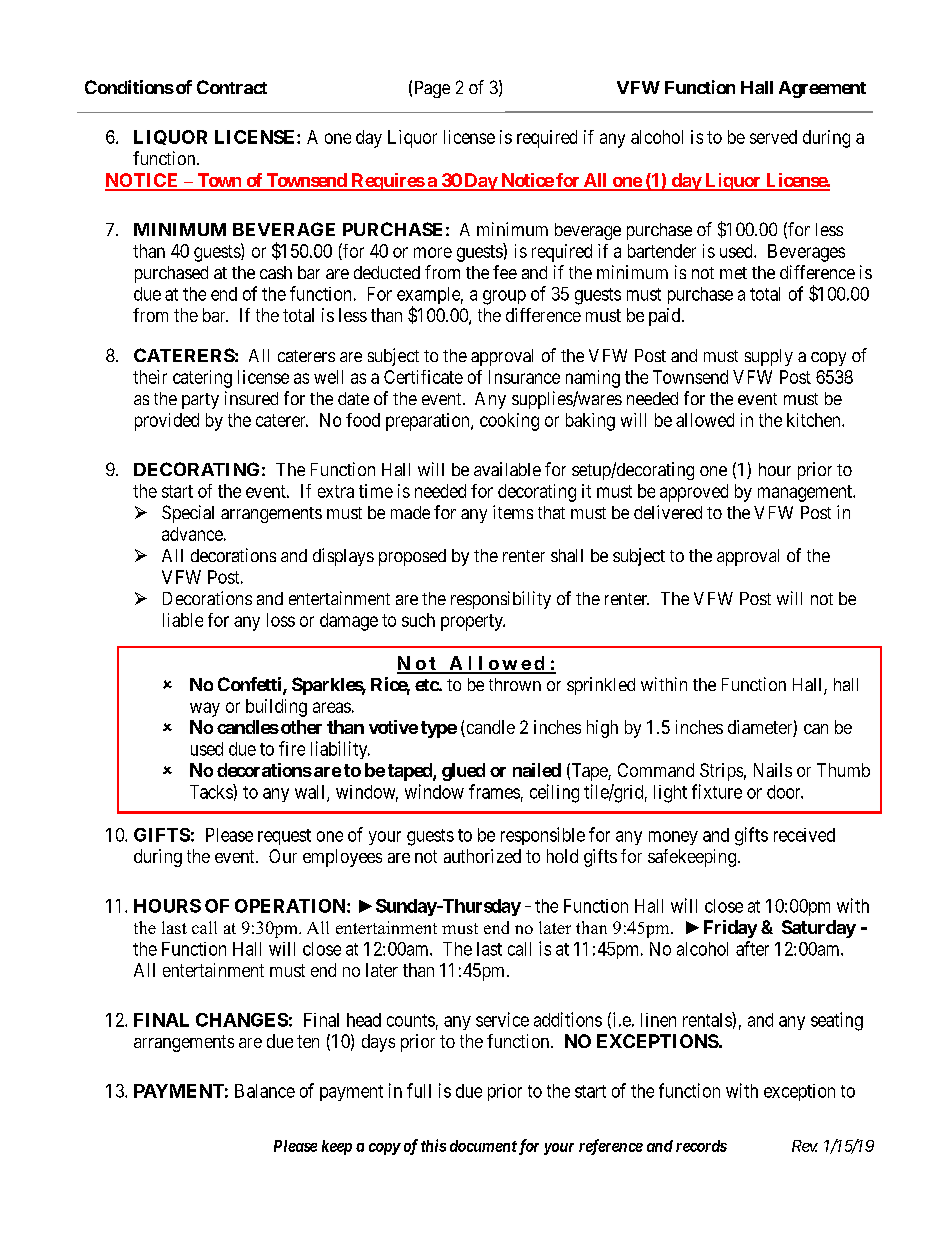 Image resolution: width=952 pixels, height=1233 pixels. Describe the element at coordinates (769, 357) in the document. I see `supply` at that location.
